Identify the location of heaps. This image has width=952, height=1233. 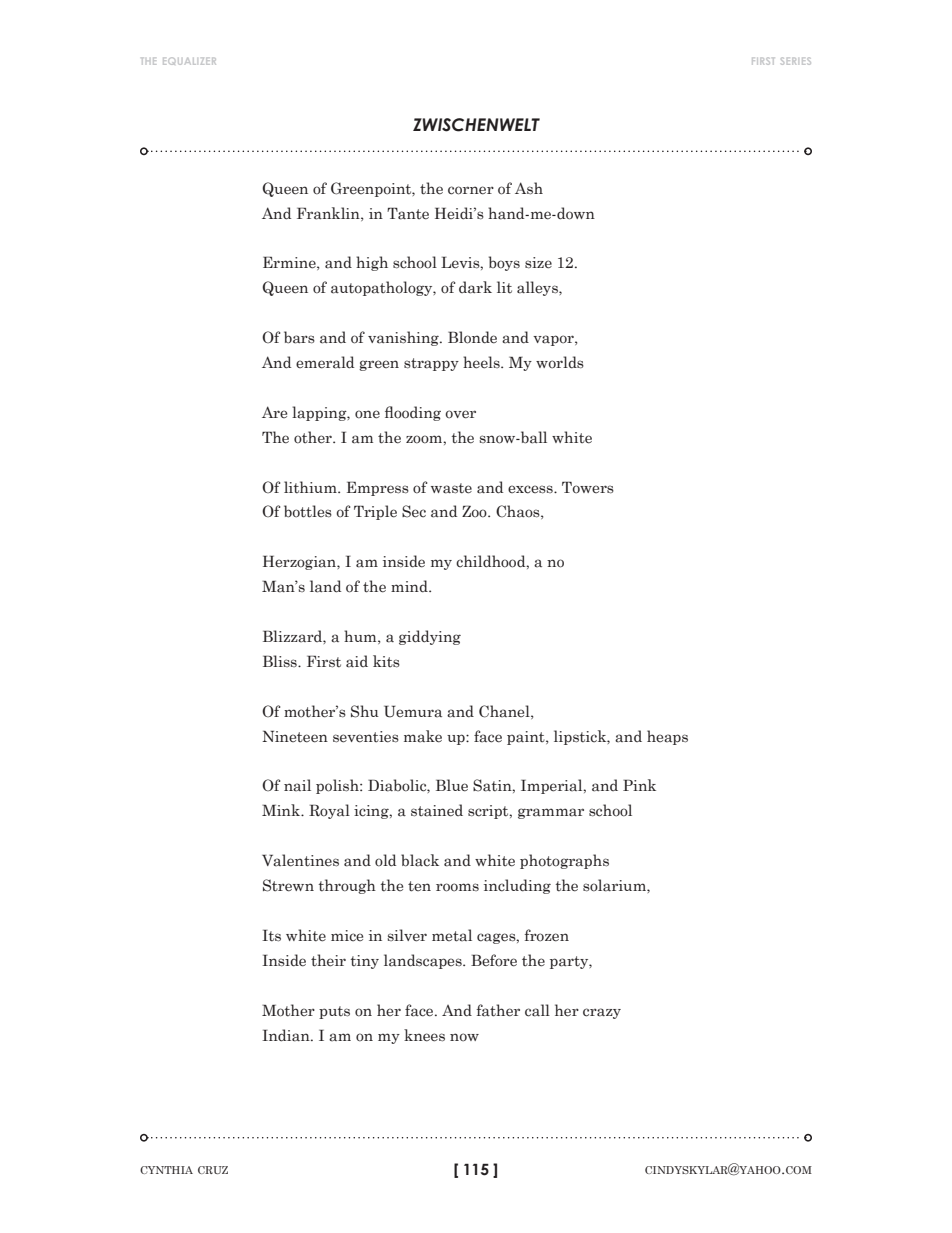
(667, 737).
